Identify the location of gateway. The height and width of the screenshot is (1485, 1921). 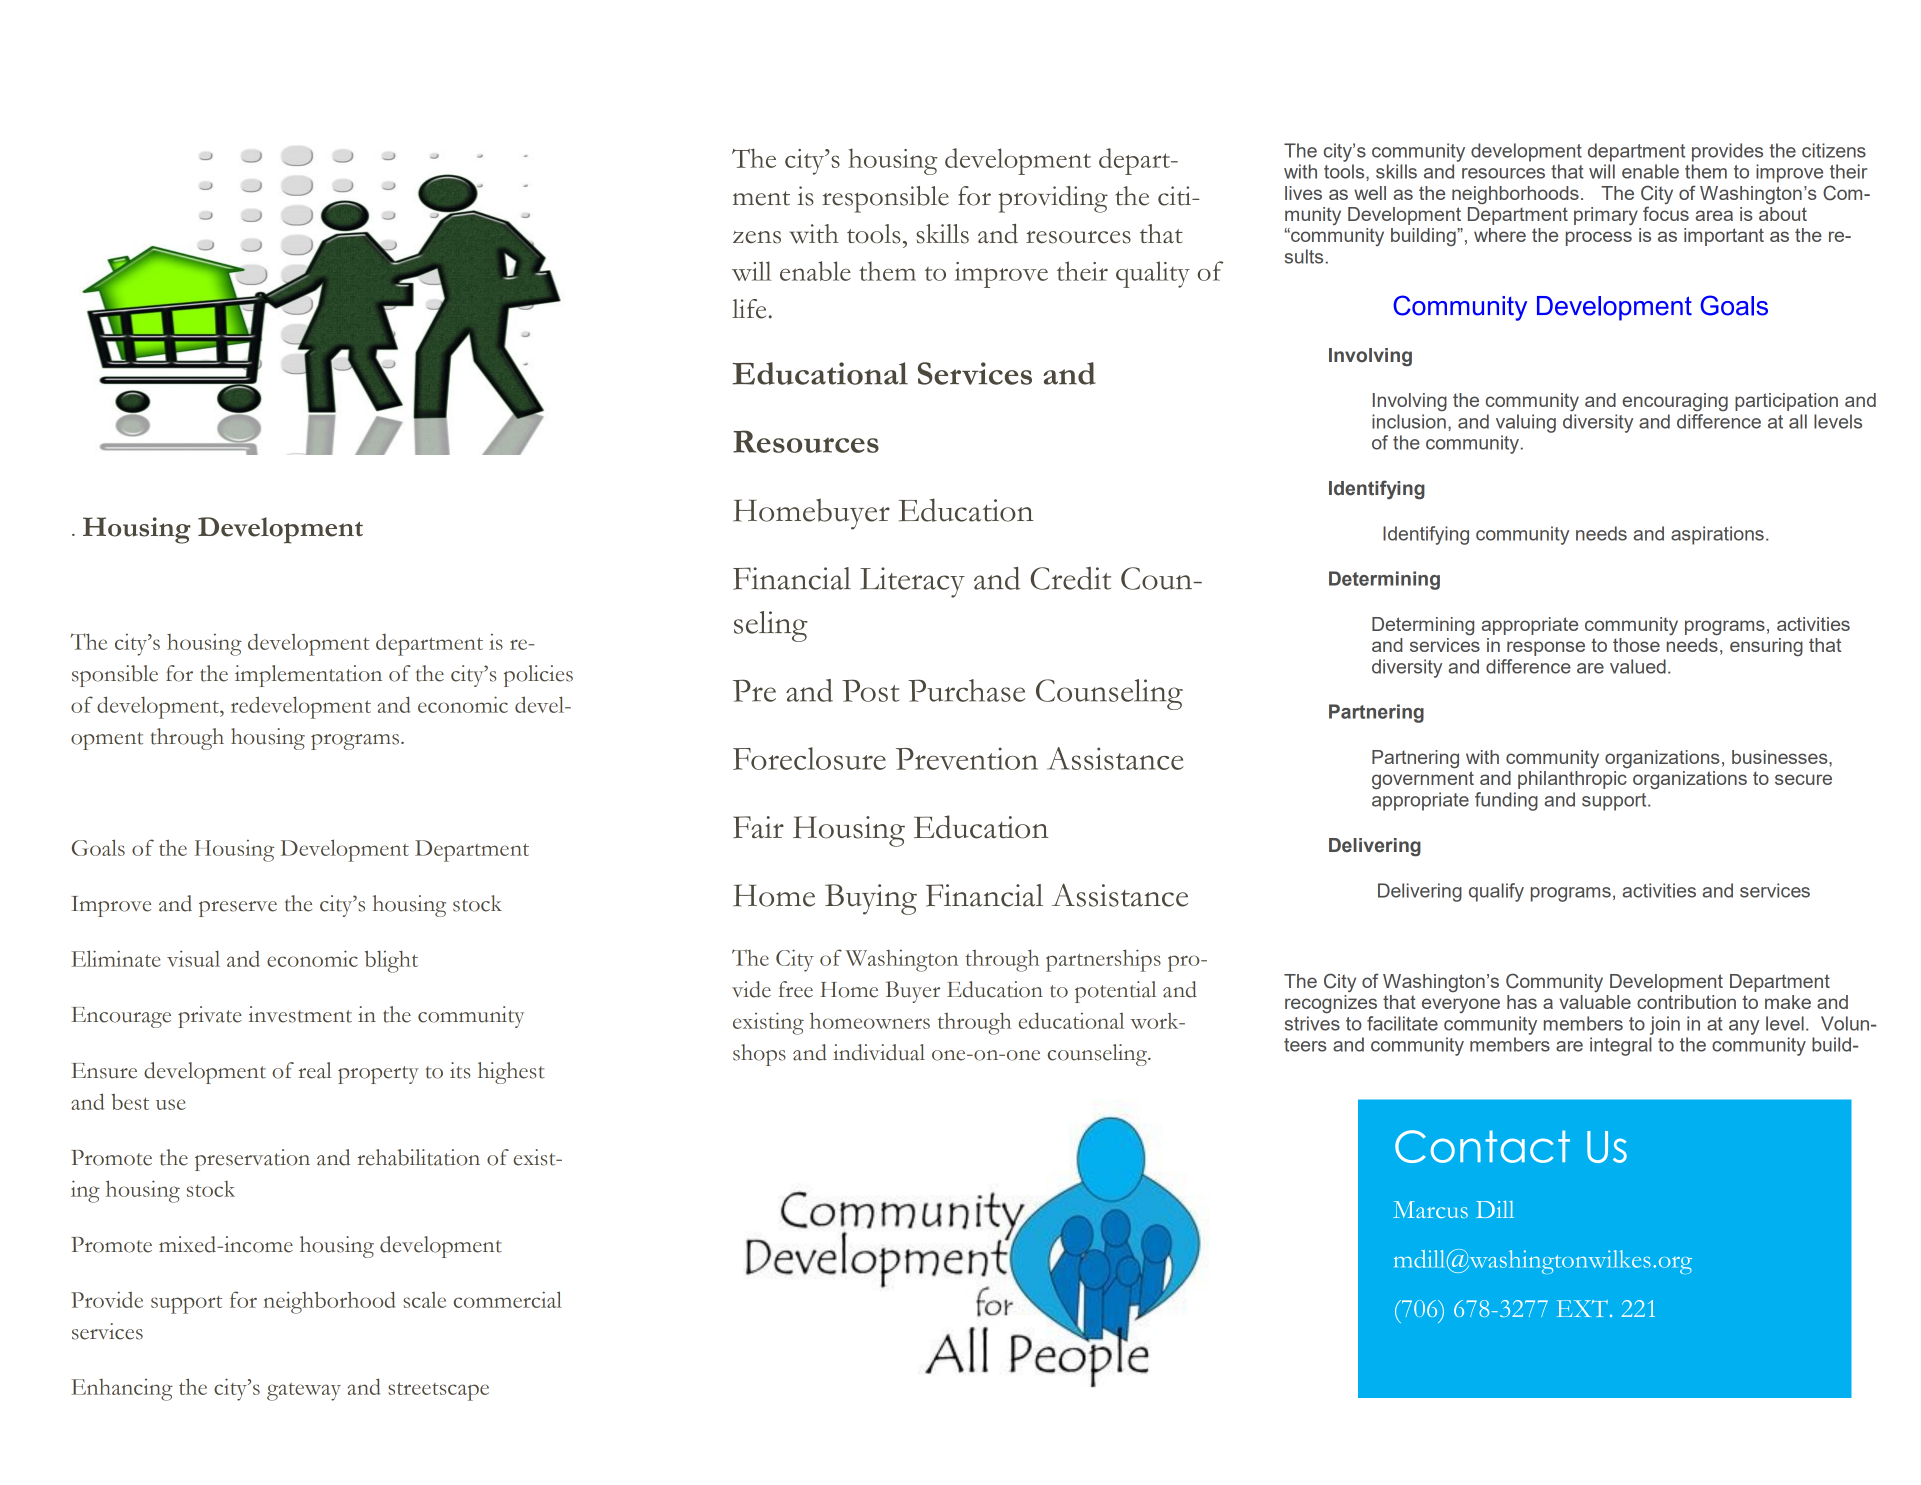
(304, 1392).
